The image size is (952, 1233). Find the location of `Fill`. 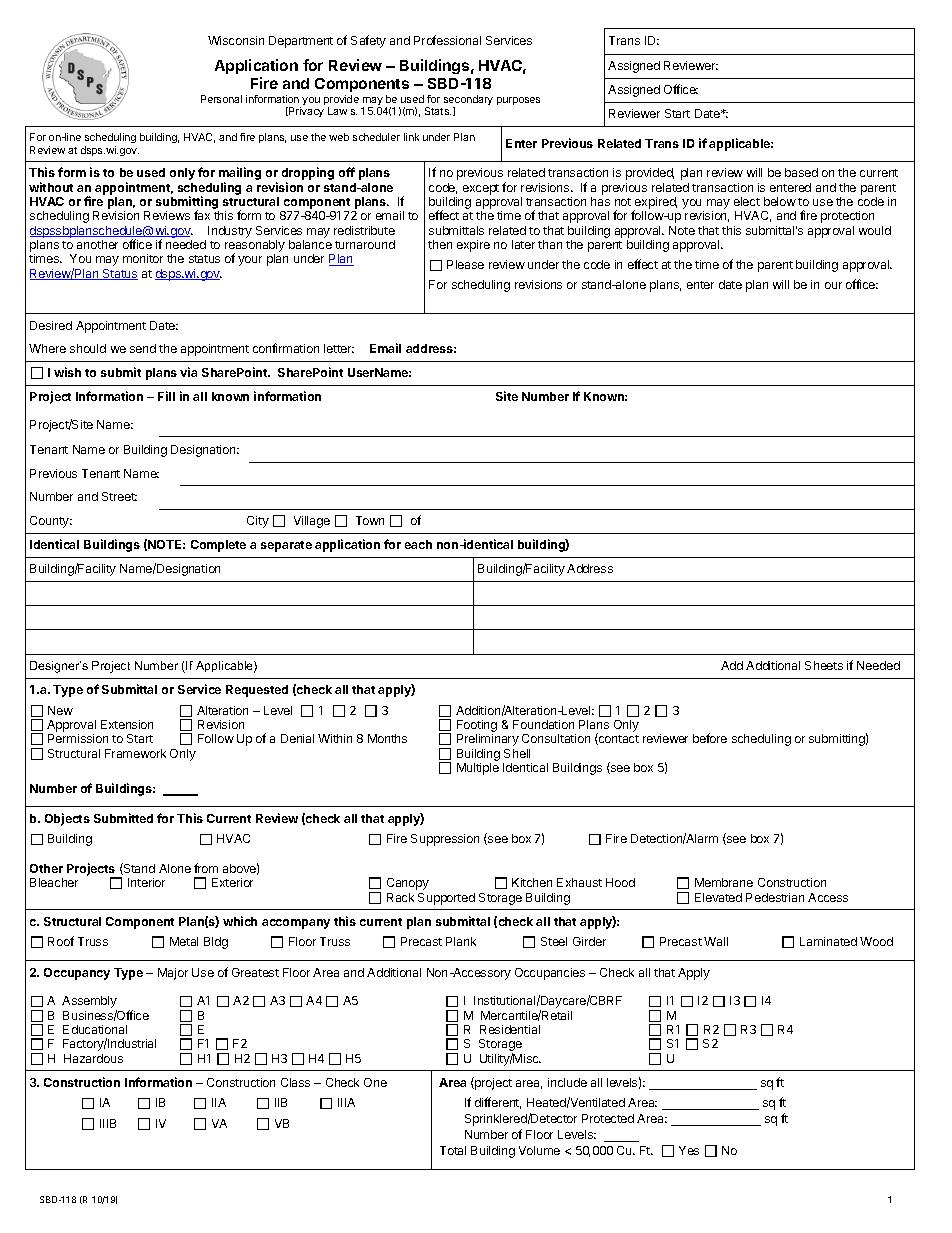

Fill is located at coordinates (166, 396).
